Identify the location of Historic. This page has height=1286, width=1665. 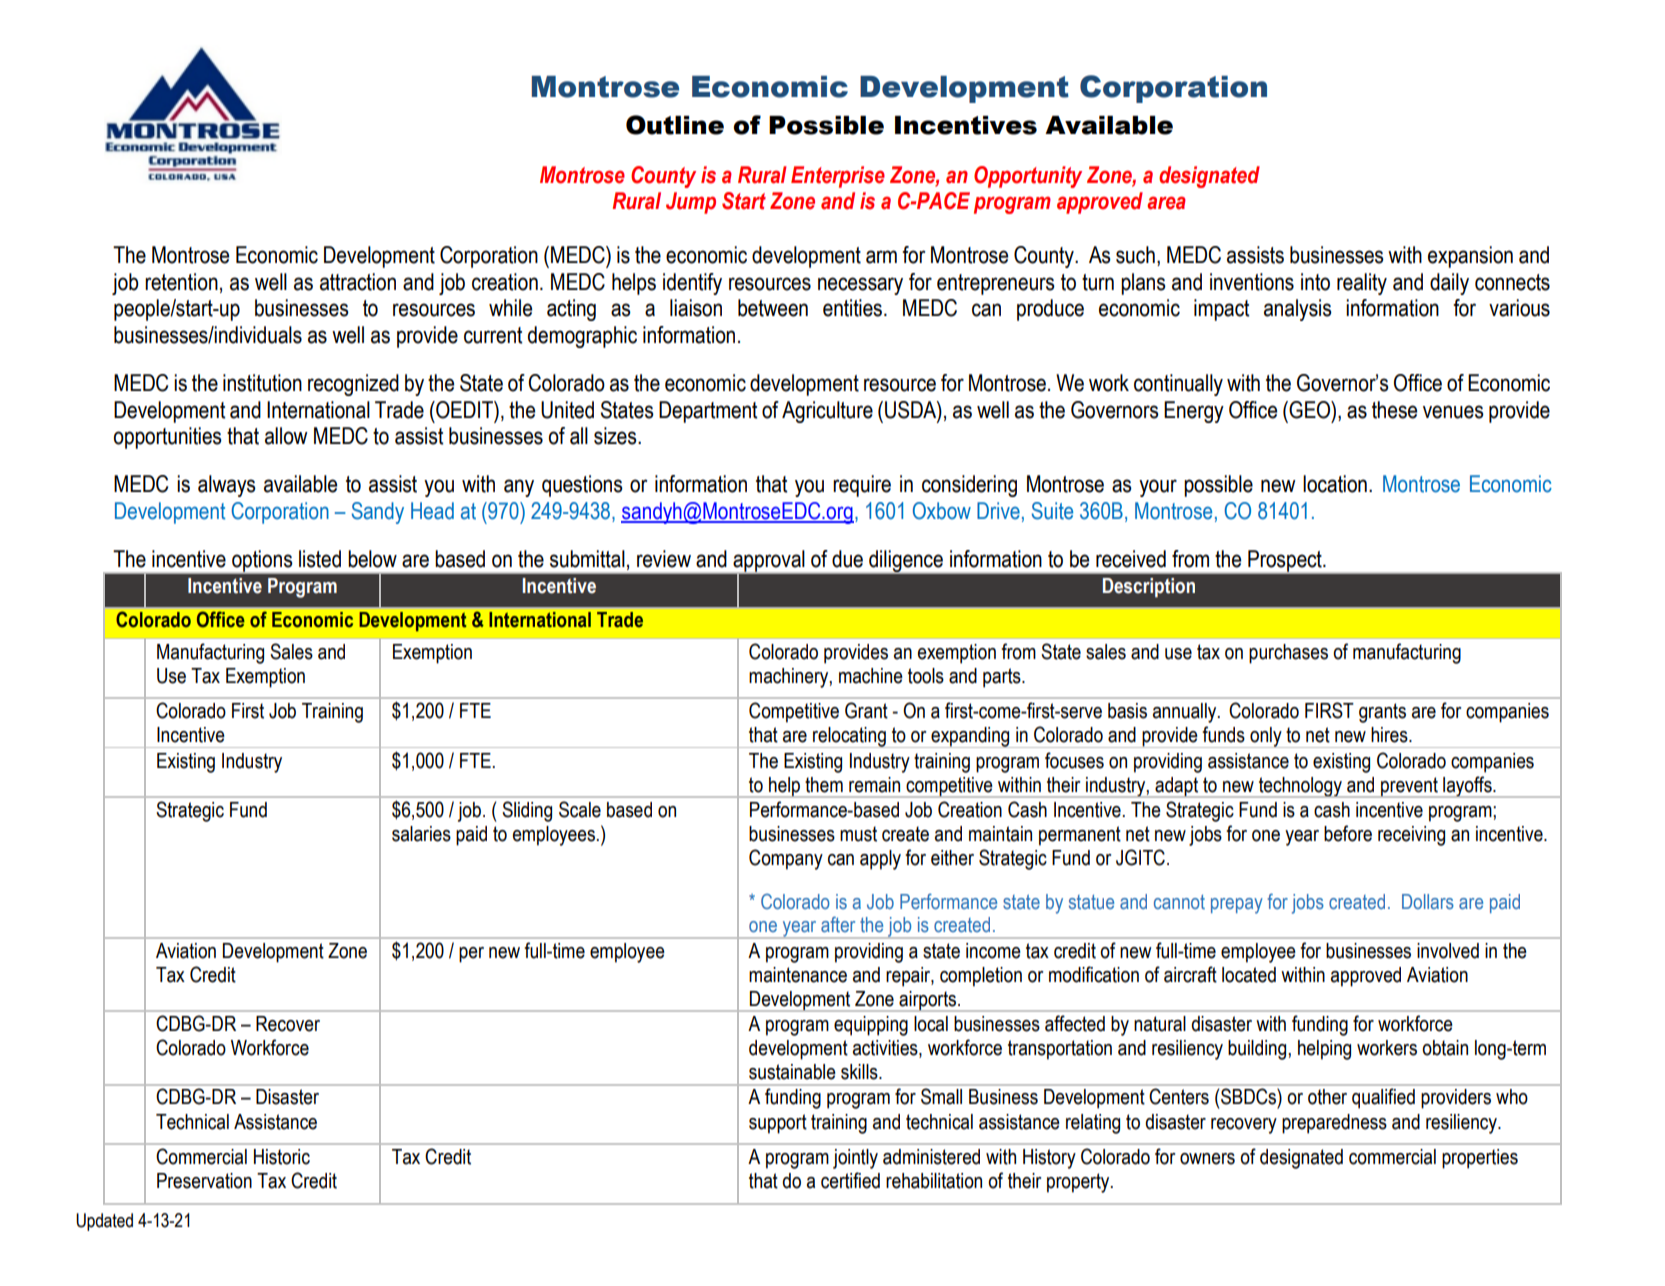
(282, 1157).
